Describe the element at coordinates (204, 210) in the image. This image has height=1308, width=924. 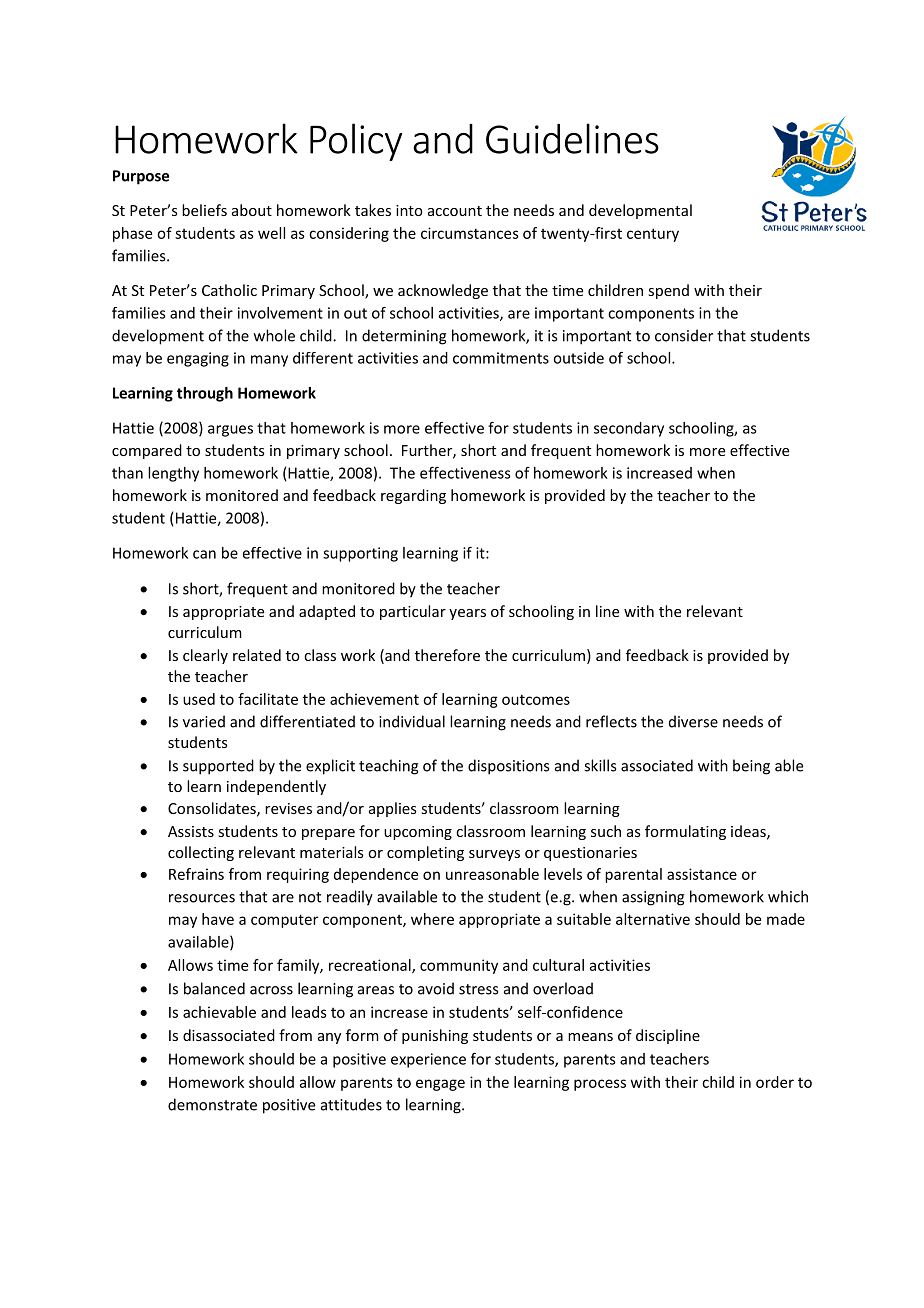
I see `beliefs` at that location.
